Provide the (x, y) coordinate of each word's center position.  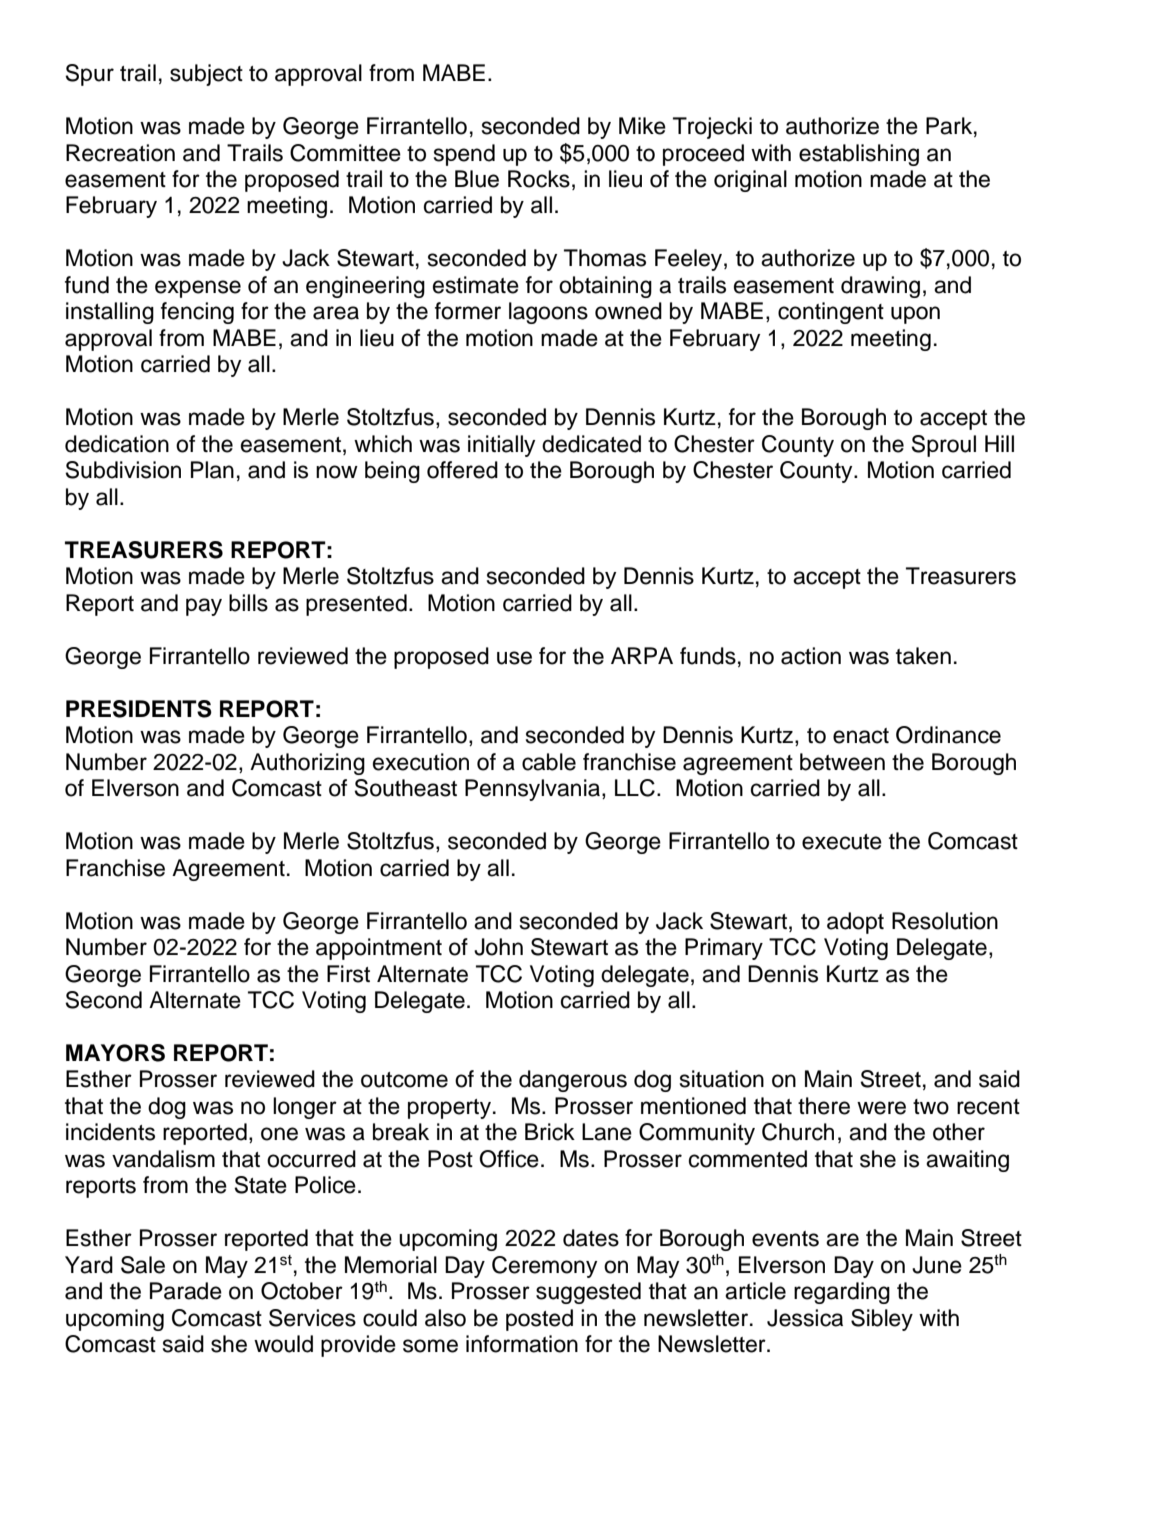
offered (462, 470)
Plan (212, 470)
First (348, 974)
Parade (186, 1291)
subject (206, 75)
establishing (859, 155)
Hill (999, 443)
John (498, 947)
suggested (588, 1293)
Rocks (539, 179)
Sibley (882, 1320)
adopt (855, 923)
